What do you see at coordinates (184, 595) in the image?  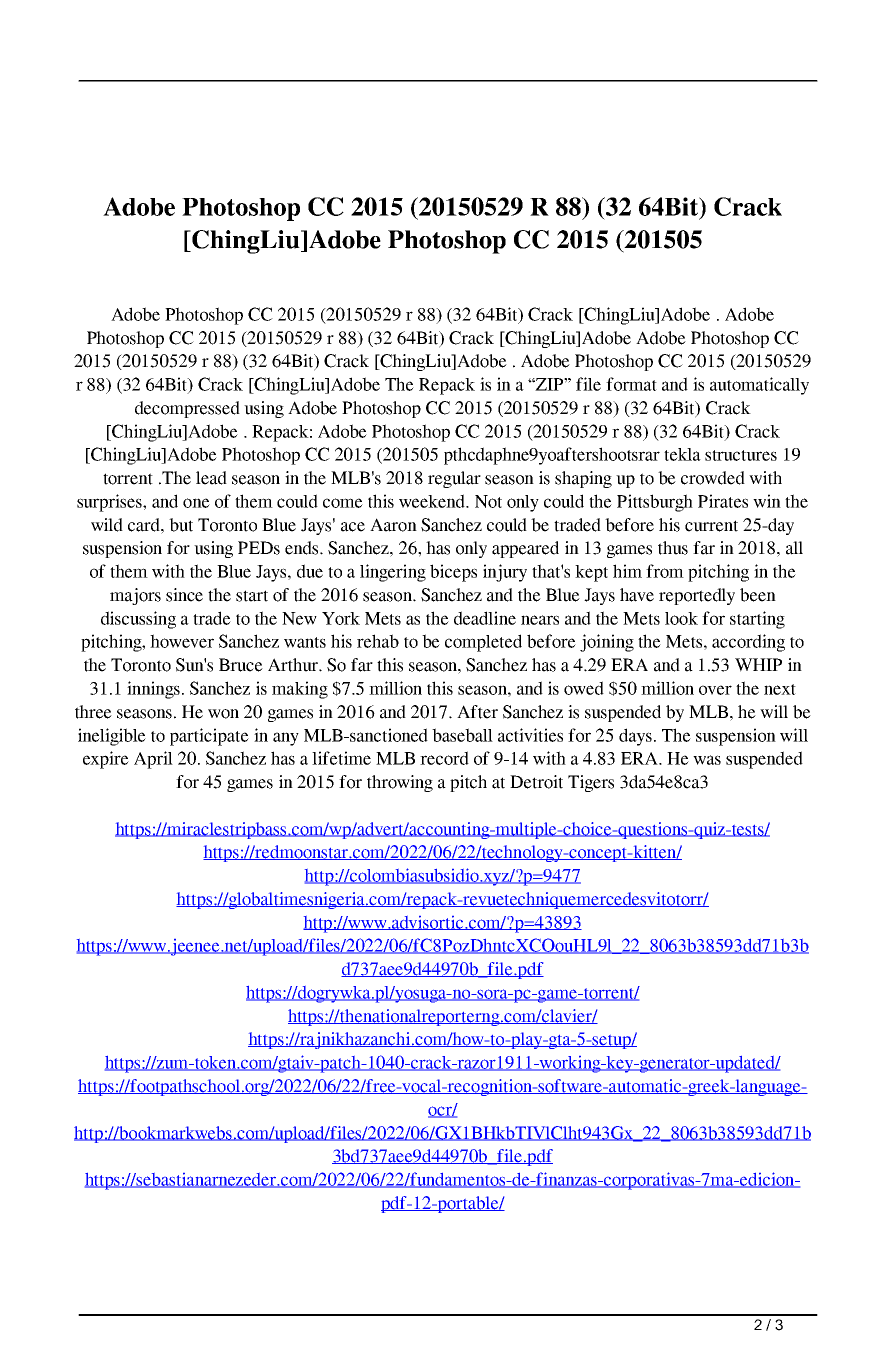 I see `since` at bounding box center [184, 595].
